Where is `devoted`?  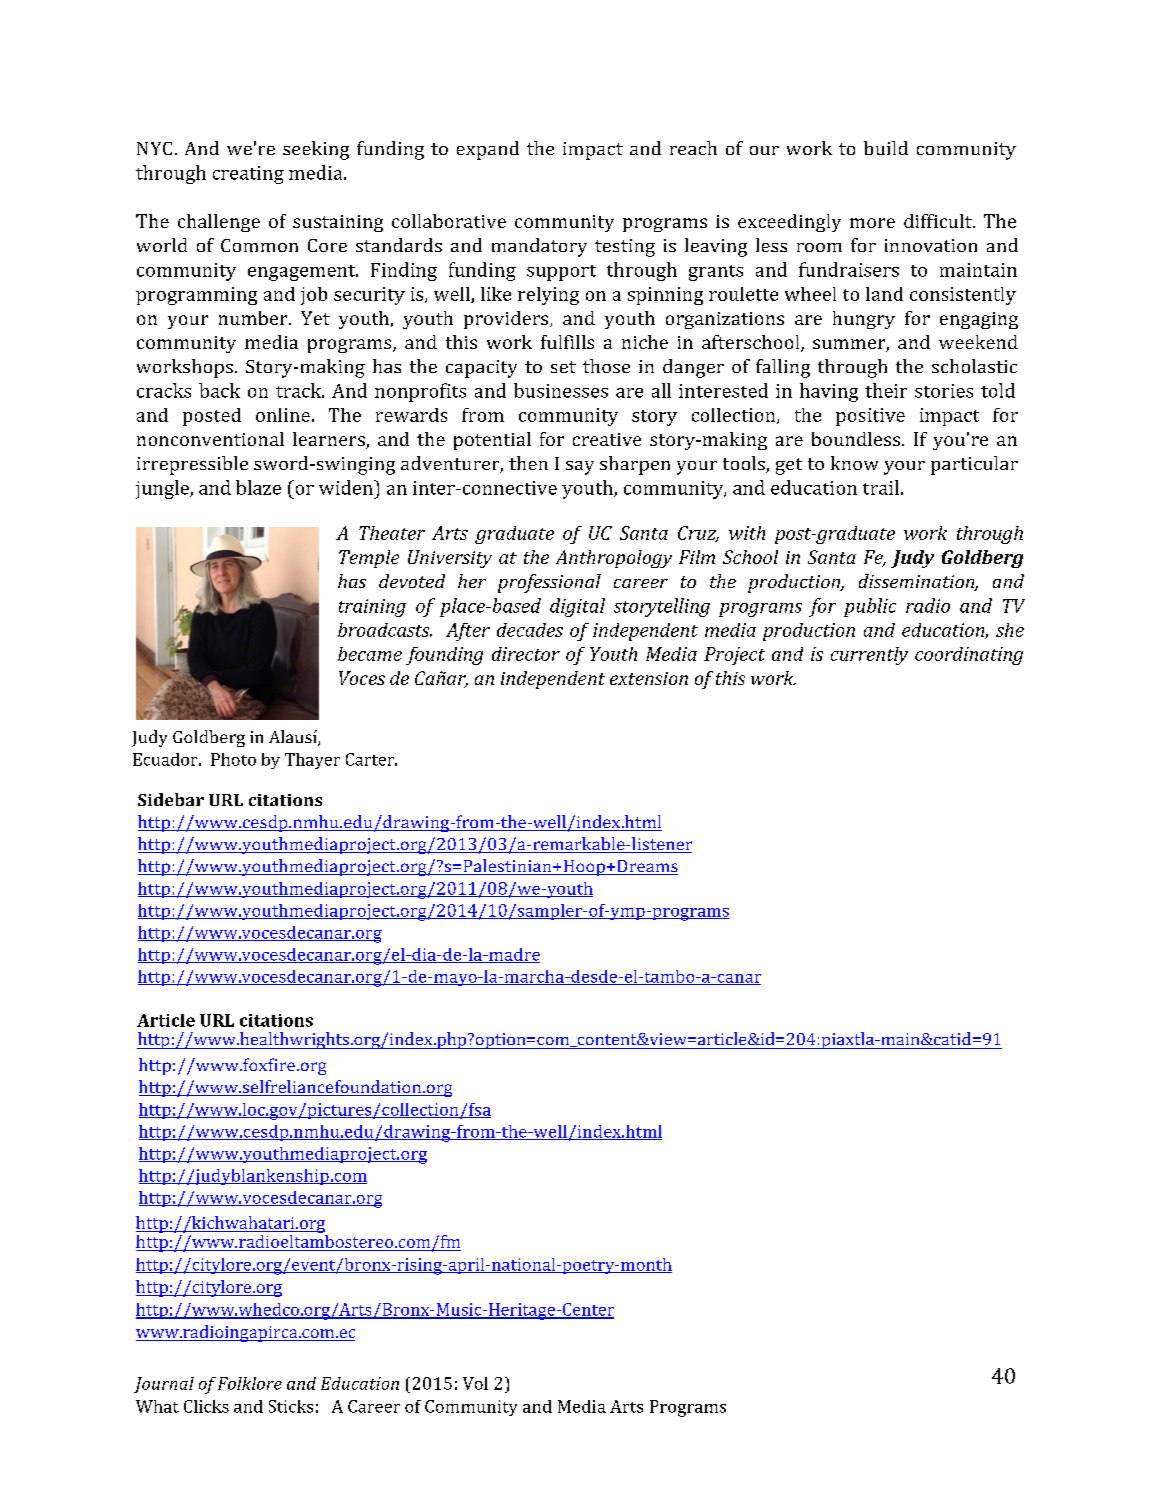 devoted is located at coordinates (412, 581).
